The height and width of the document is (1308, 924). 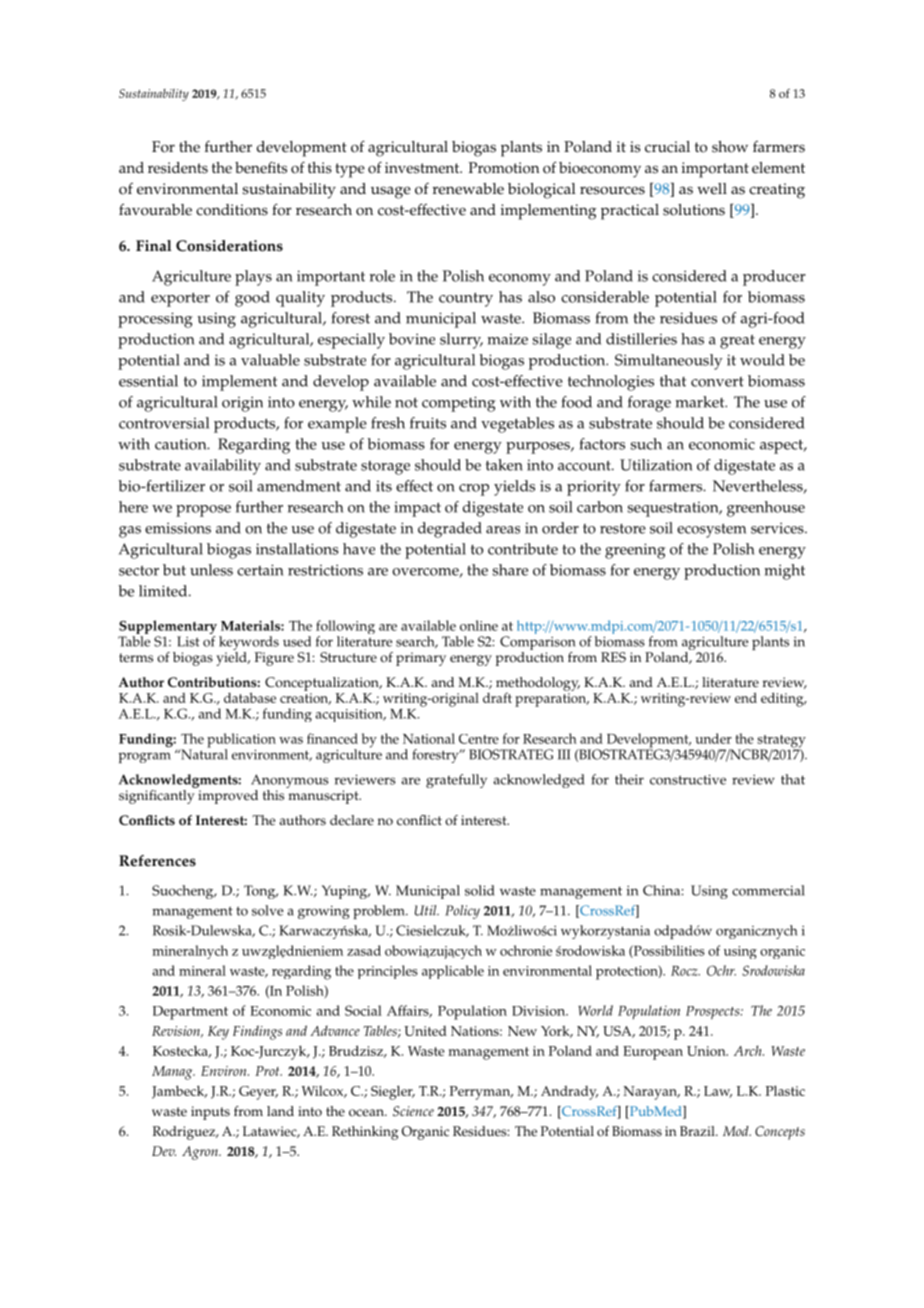 I want to click on controversial, so click(x=164, y=423).
